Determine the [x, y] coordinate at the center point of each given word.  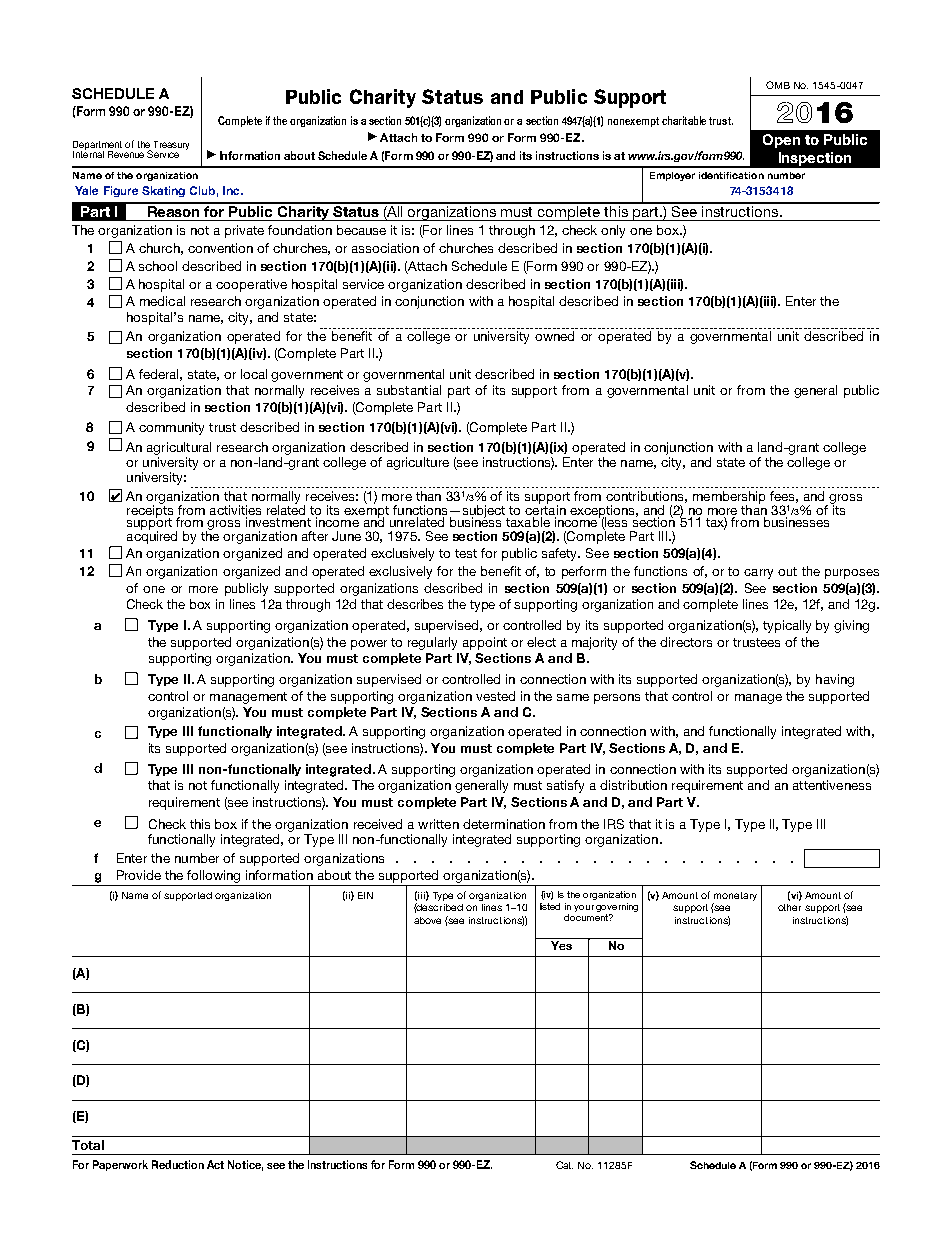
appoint [485, 643]
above [427, 920]
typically [787, 626]
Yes [561, 945]
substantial [409, 390]
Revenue [126, 154]
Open [781, 141]
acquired [152, 536]
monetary [735, 896]
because [361, 230]
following [213, 876]
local [254, 374]
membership [729, 498]
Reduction [178, 1164]
